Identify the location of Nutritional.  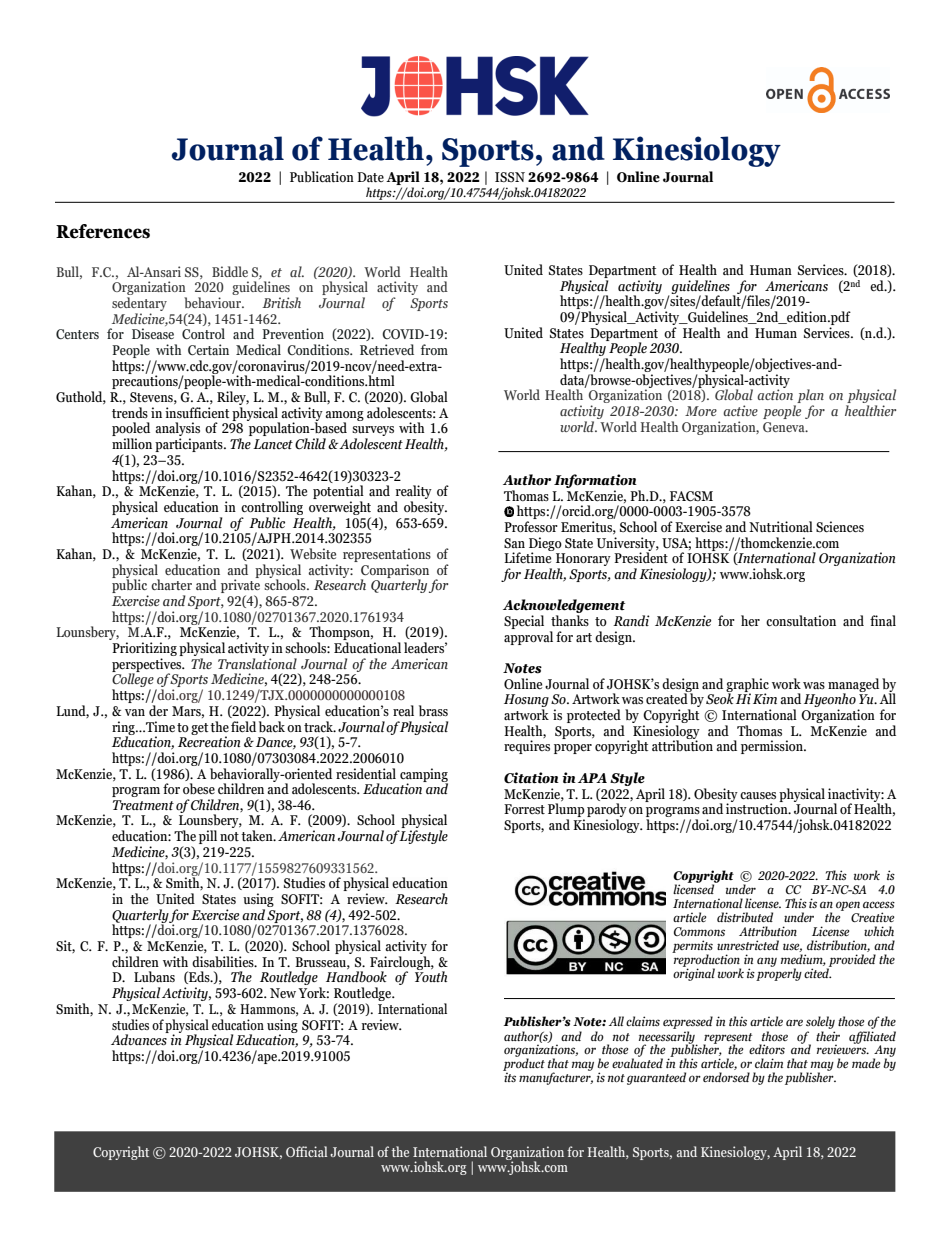
(781, 526).
